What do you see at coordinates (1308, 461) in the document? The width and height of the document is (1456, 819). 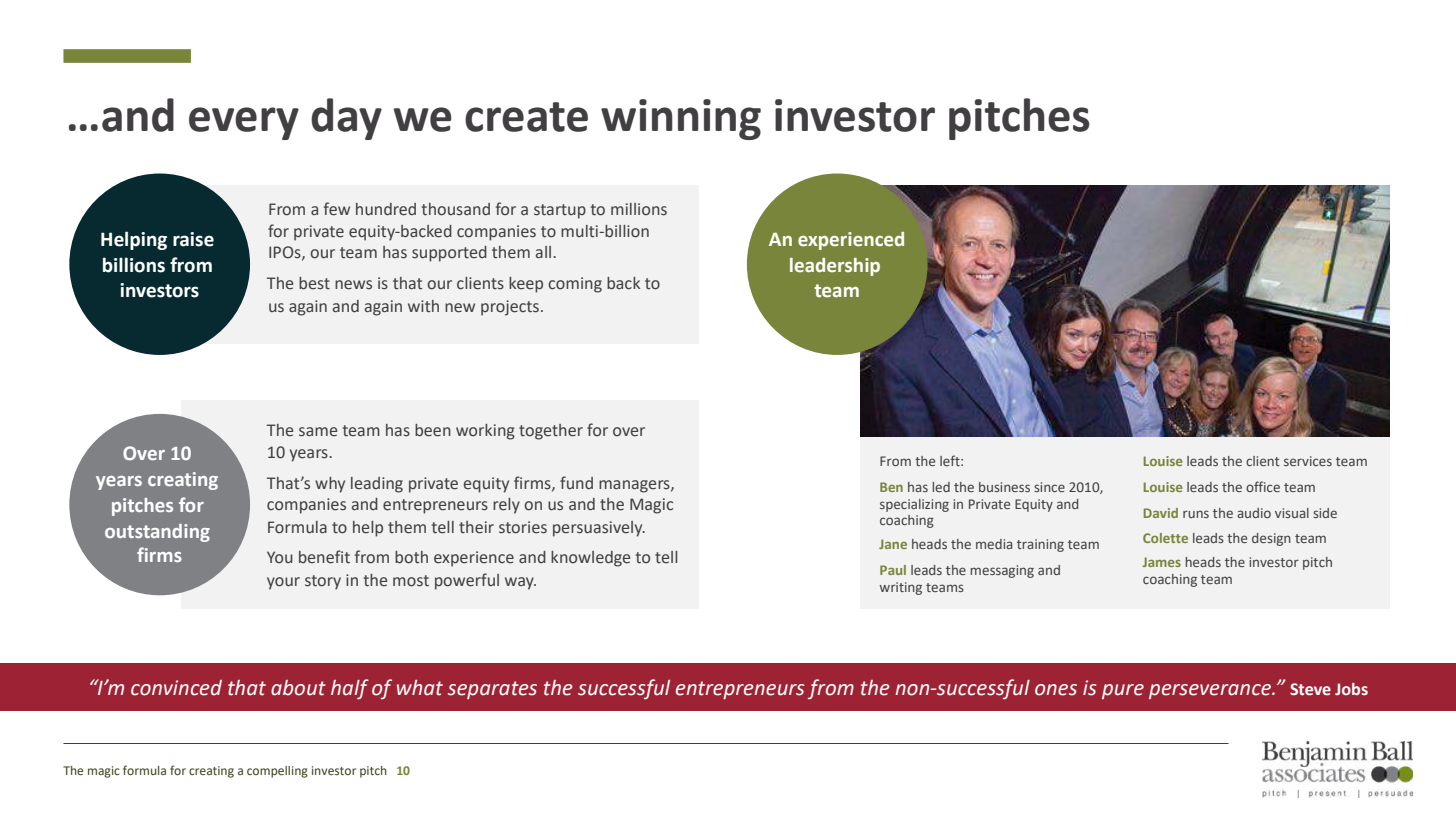 I see `services` at bounding box center [1308, 461].
